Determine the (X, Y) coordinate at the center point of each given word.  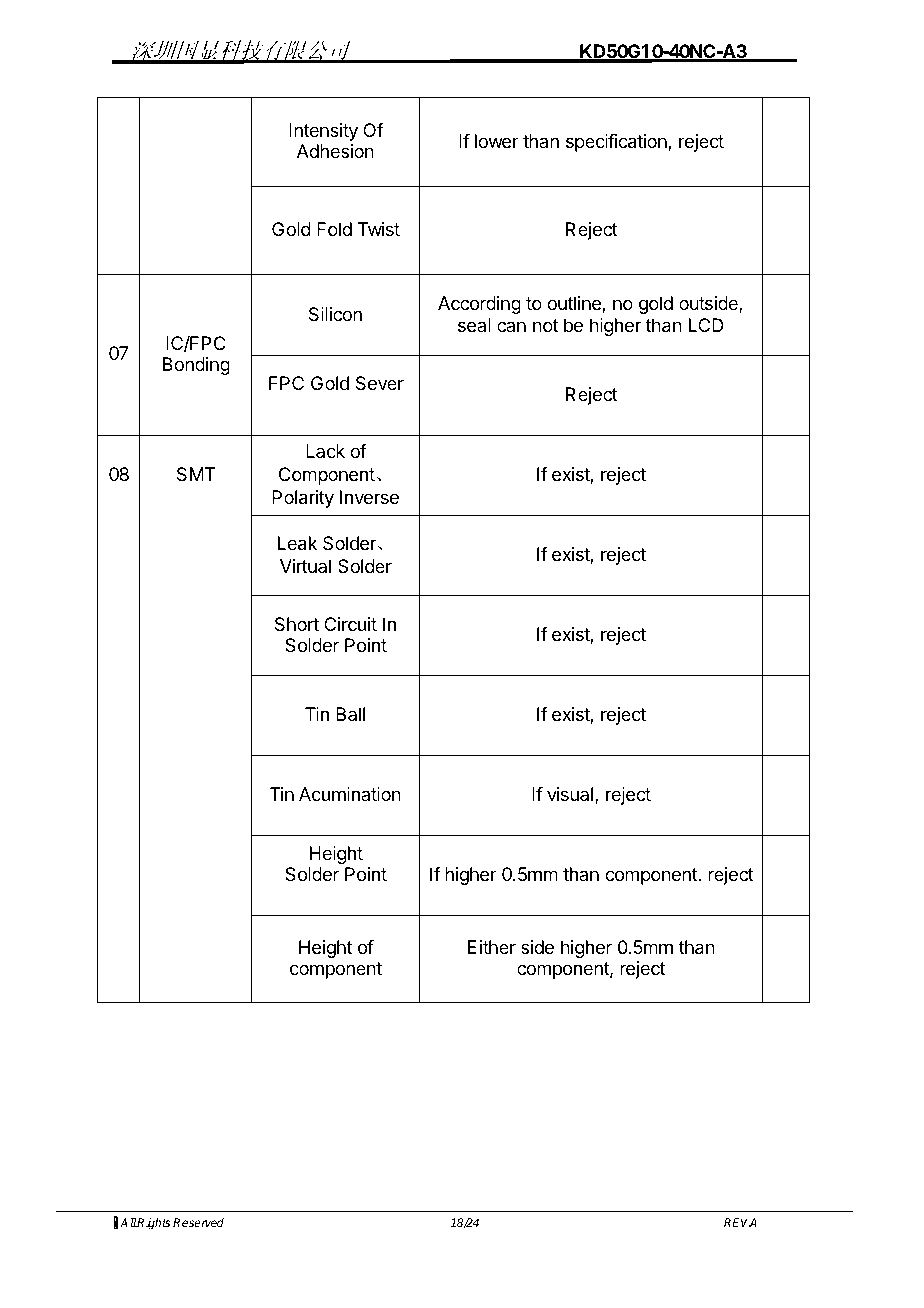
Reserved (198, 1222)
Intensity (323, 132)
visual (571, 795)
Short (297, 624)
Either (492, 947)
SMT (196, 474)
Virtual (305, 566)
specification (617, 143)
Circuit (350, 624)
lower (497, 141)
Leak (297, 543)
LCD (706, 325)
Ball (350, 714)
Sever (380, 383)
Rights (153, 1224)
